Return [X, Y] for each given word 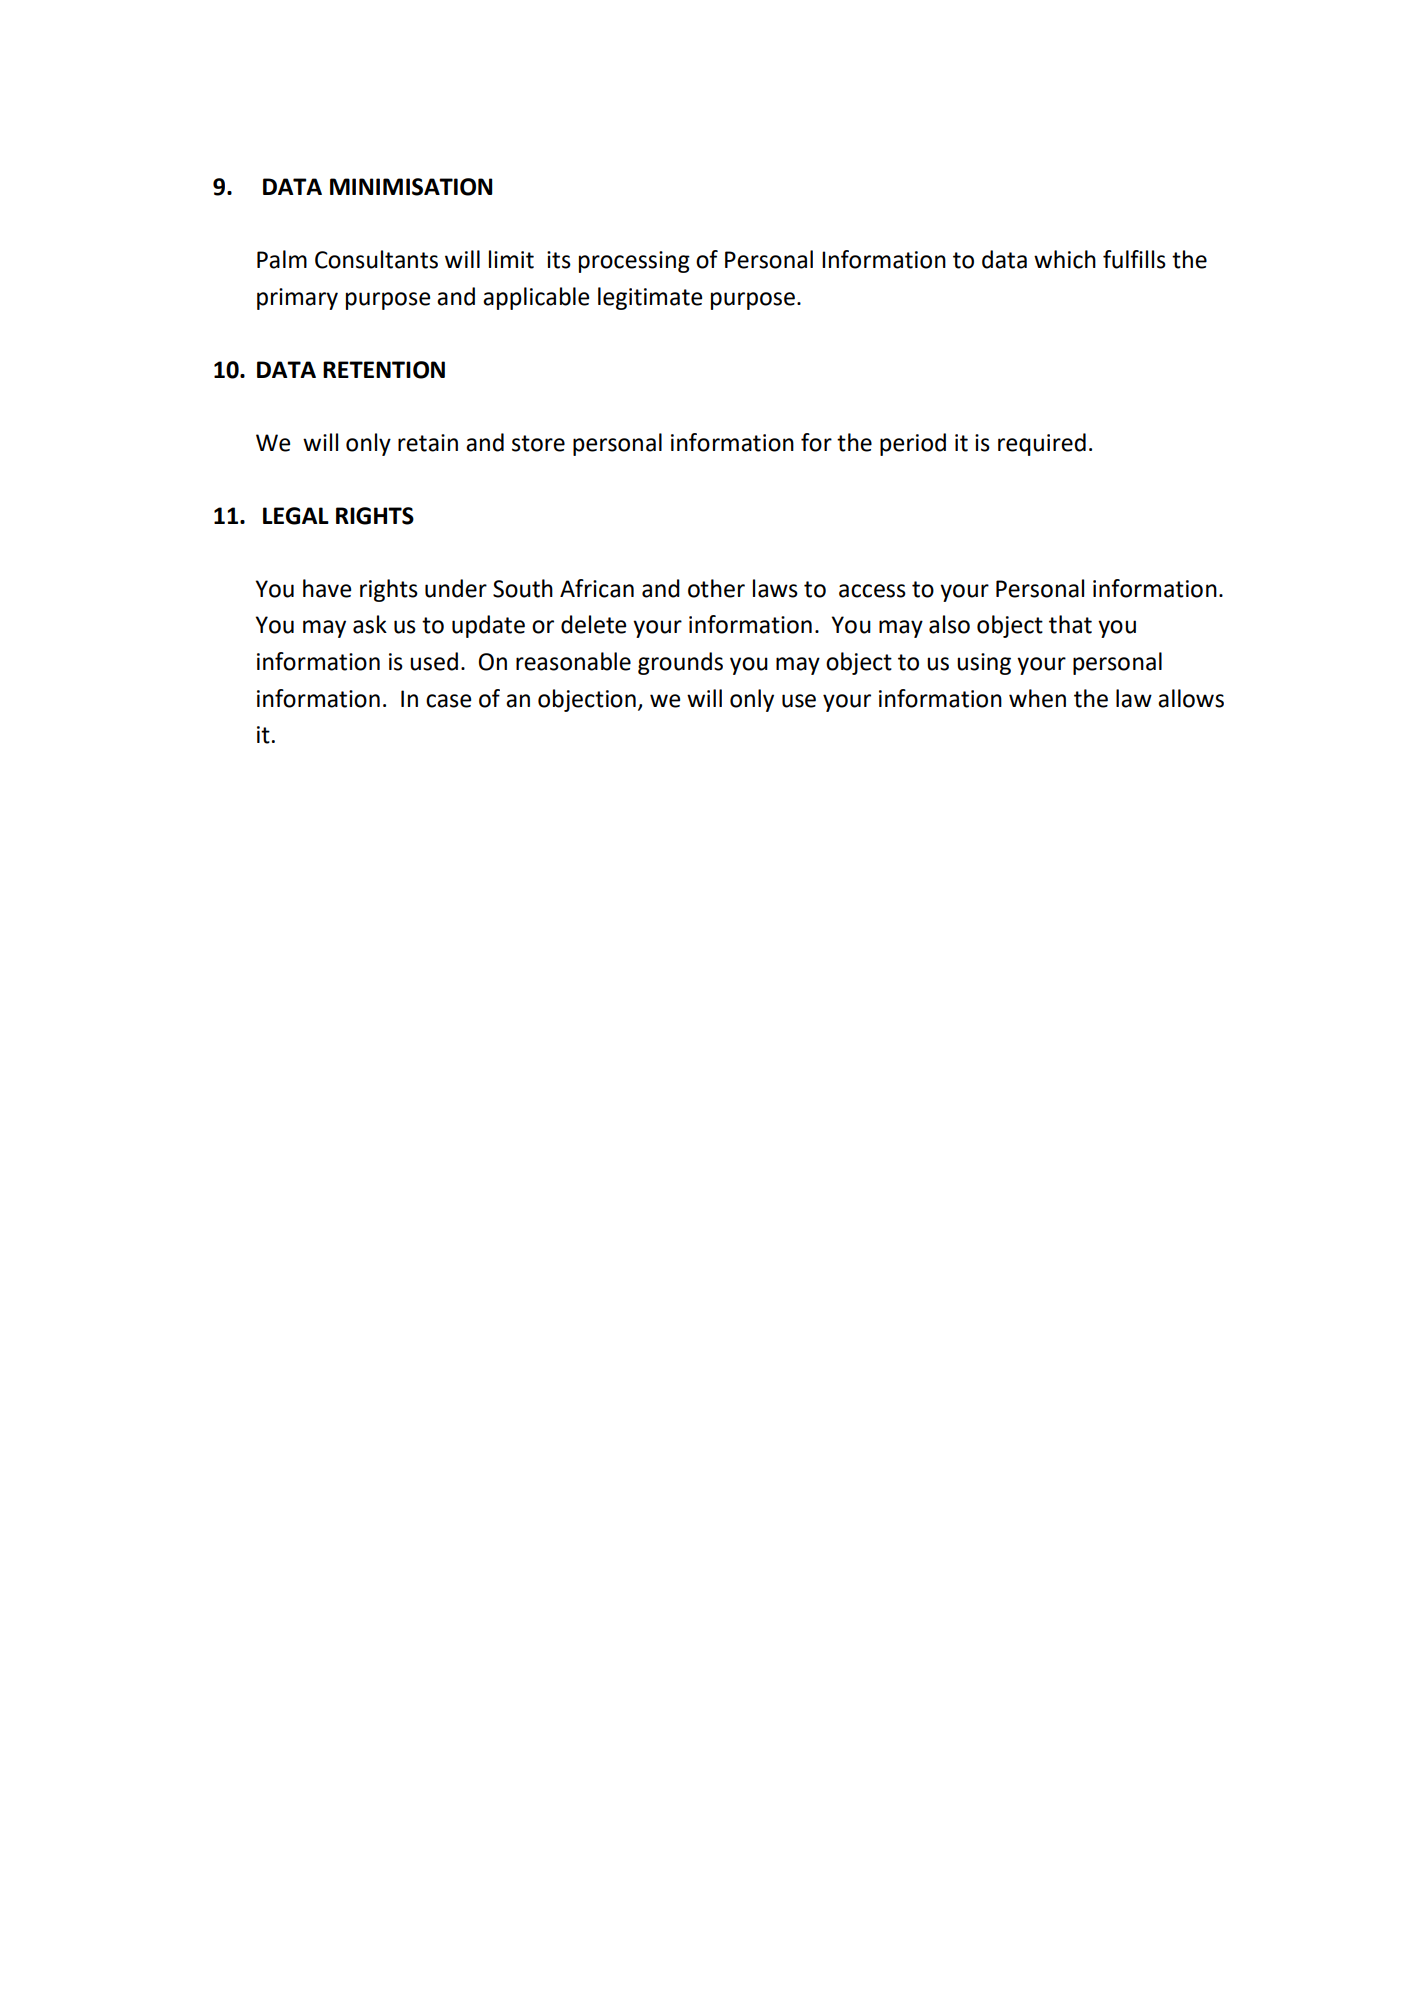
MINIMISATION [411, 187]
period [913, 444]
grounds [680, 663]
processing [634, 262]
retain [428, 443]
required [1042, 444]
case [448, 701]
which [1065, 259]
